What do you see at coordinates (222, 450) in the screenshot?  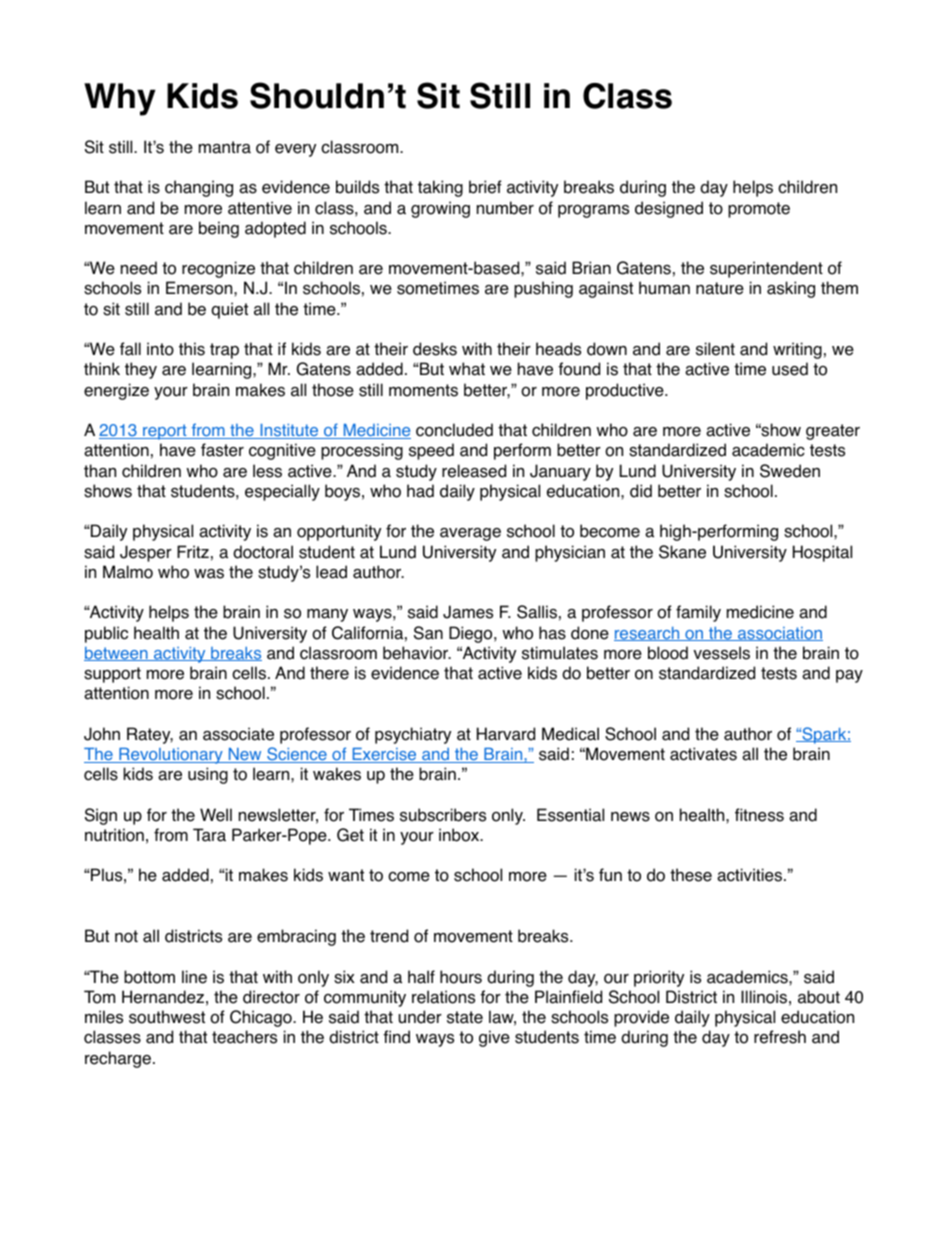 I see `faster` at bounding box center [222, 450].
